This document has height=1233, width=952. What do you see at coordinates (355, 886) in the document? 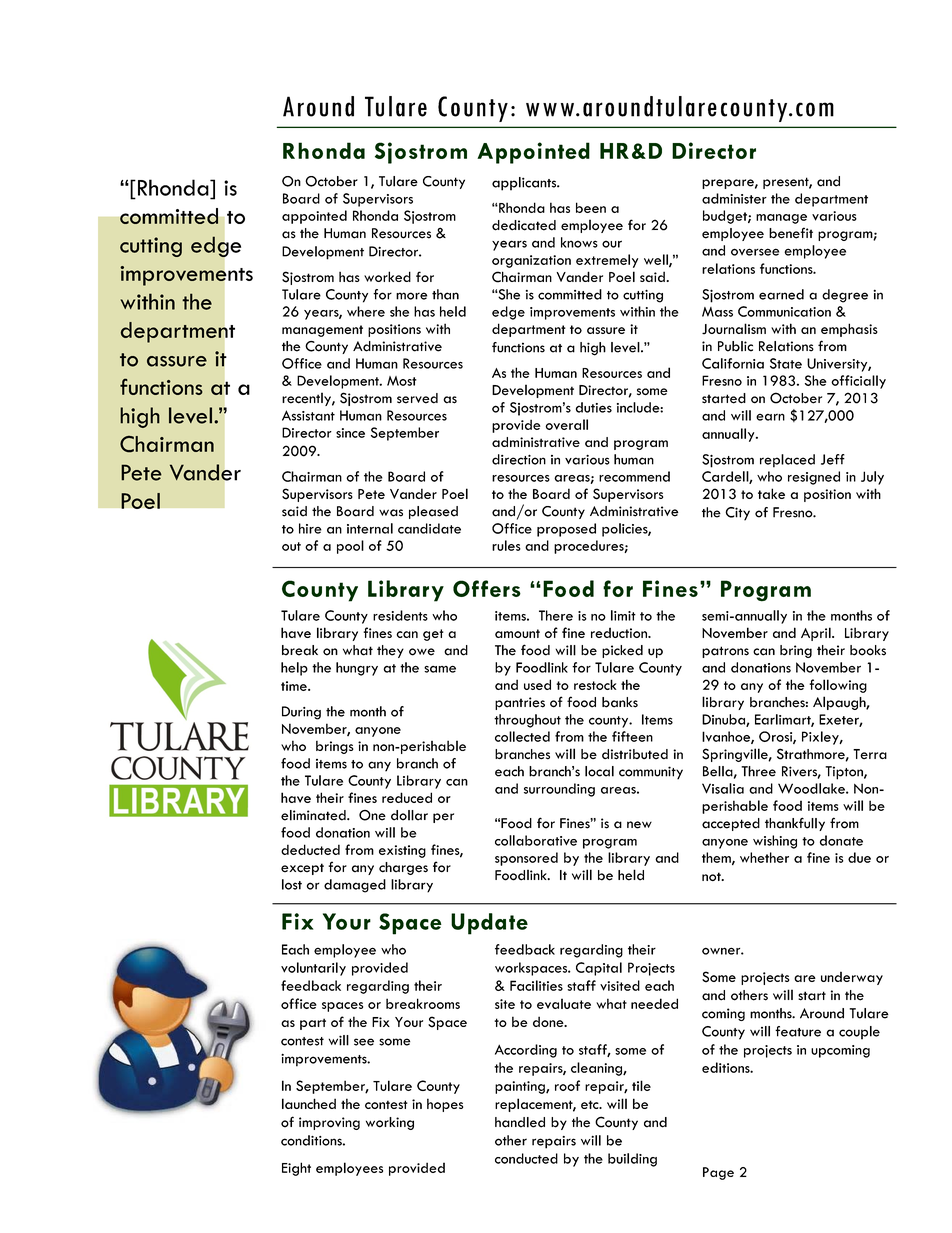
I see `damaged` at bounding box center [355, 886].
